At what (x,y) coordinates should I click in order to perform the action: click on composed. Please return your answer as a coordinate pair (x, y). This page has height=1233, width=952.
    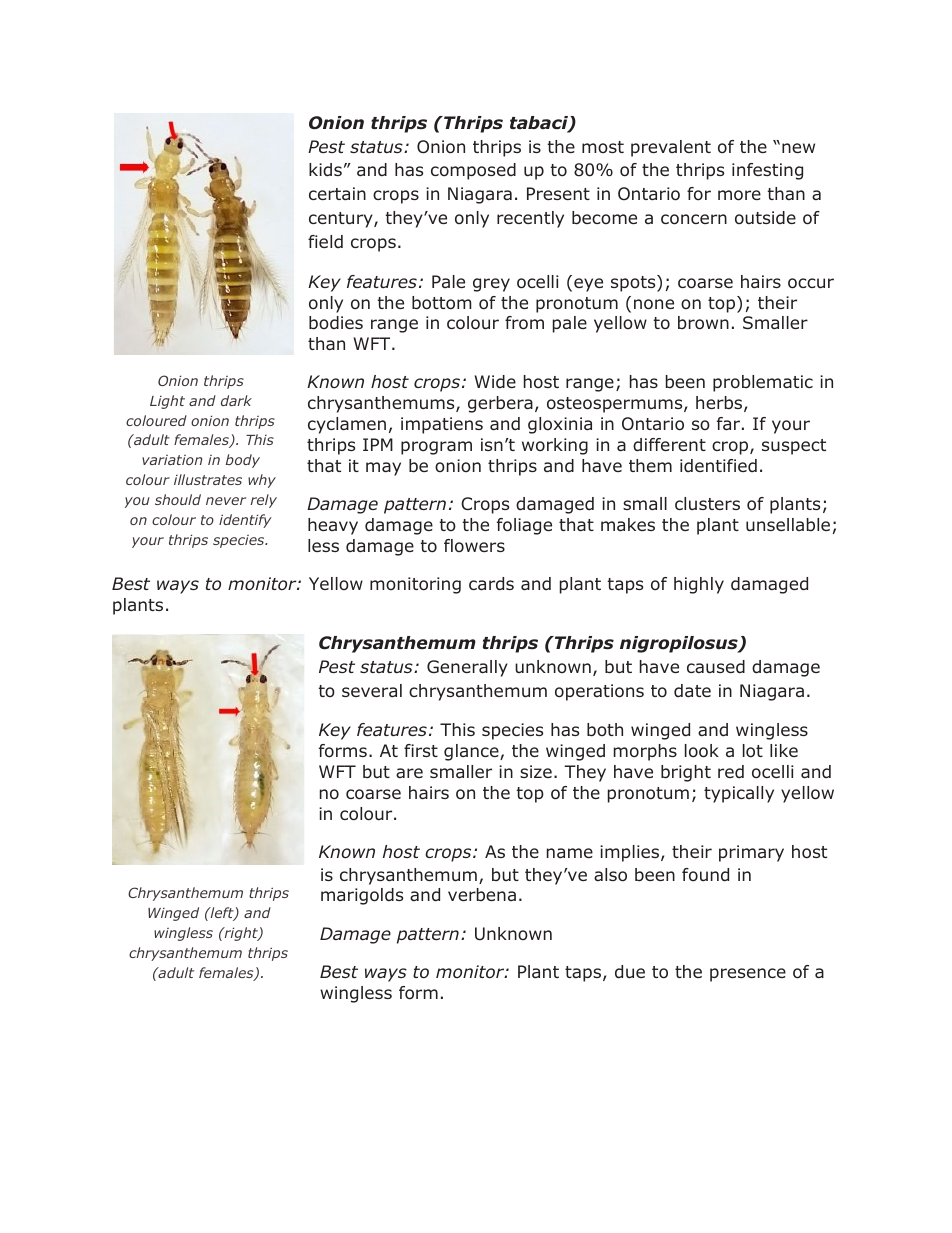
    Looking at the image, I should click on (473, 171).
